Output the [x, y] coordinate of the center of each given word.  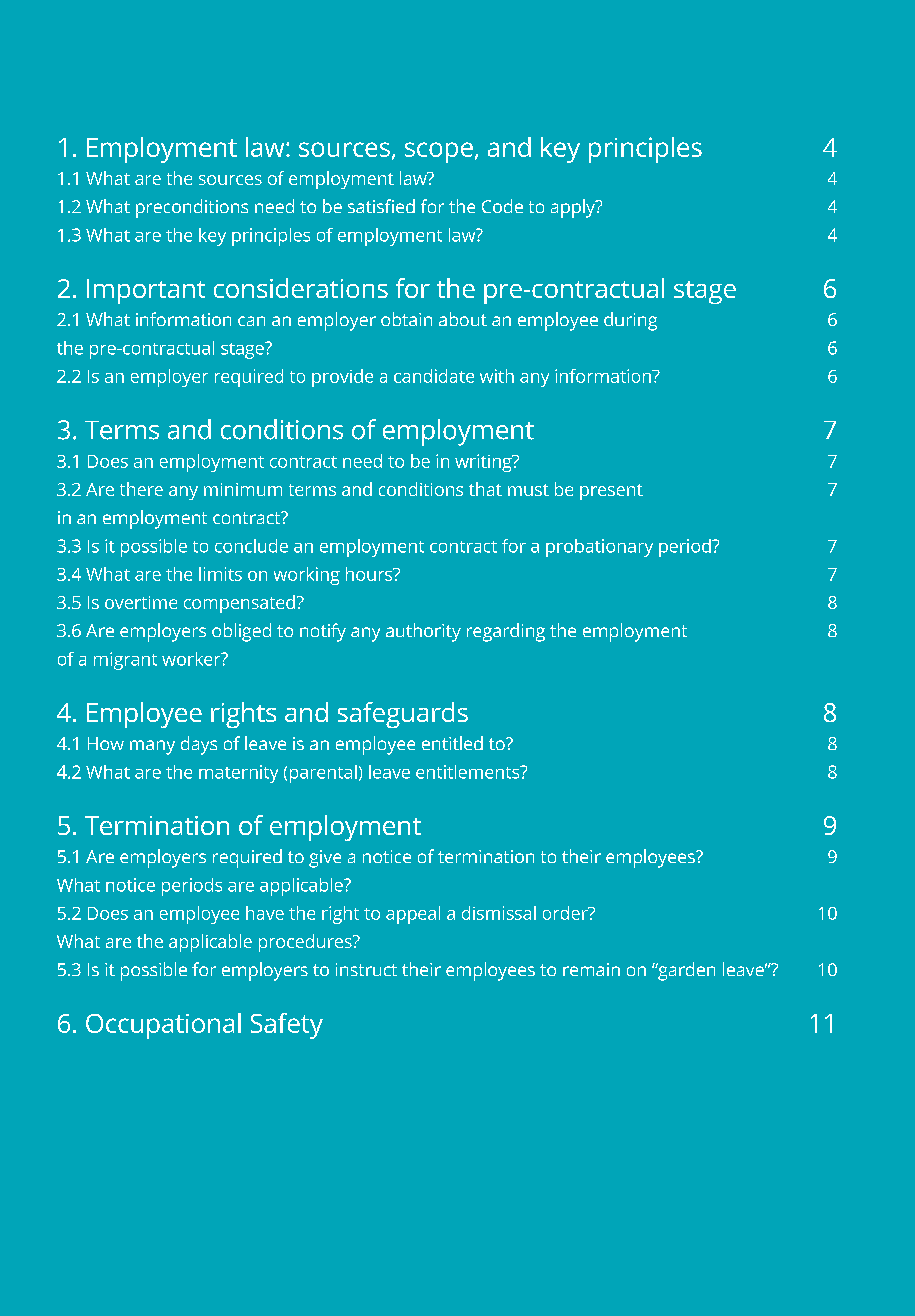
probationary [599, 548]
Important [146, 291]
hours [370, 574]
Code [502, 206]
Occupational [163, 1026]
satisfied [381, 206]
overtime [141, 602]
